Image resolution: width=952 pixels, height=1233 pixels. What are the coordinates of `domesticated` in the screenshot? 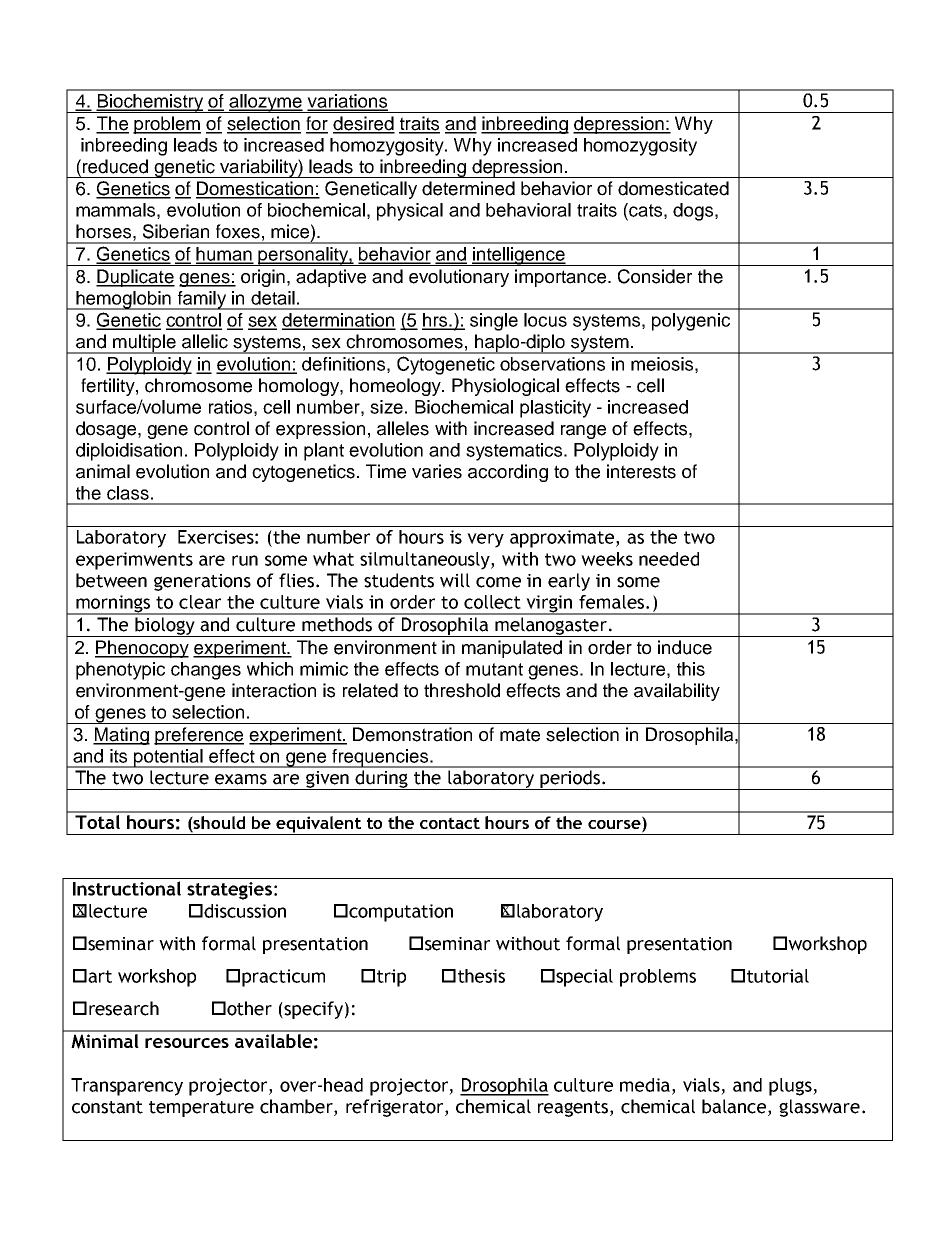 It's located at (673, 188).
